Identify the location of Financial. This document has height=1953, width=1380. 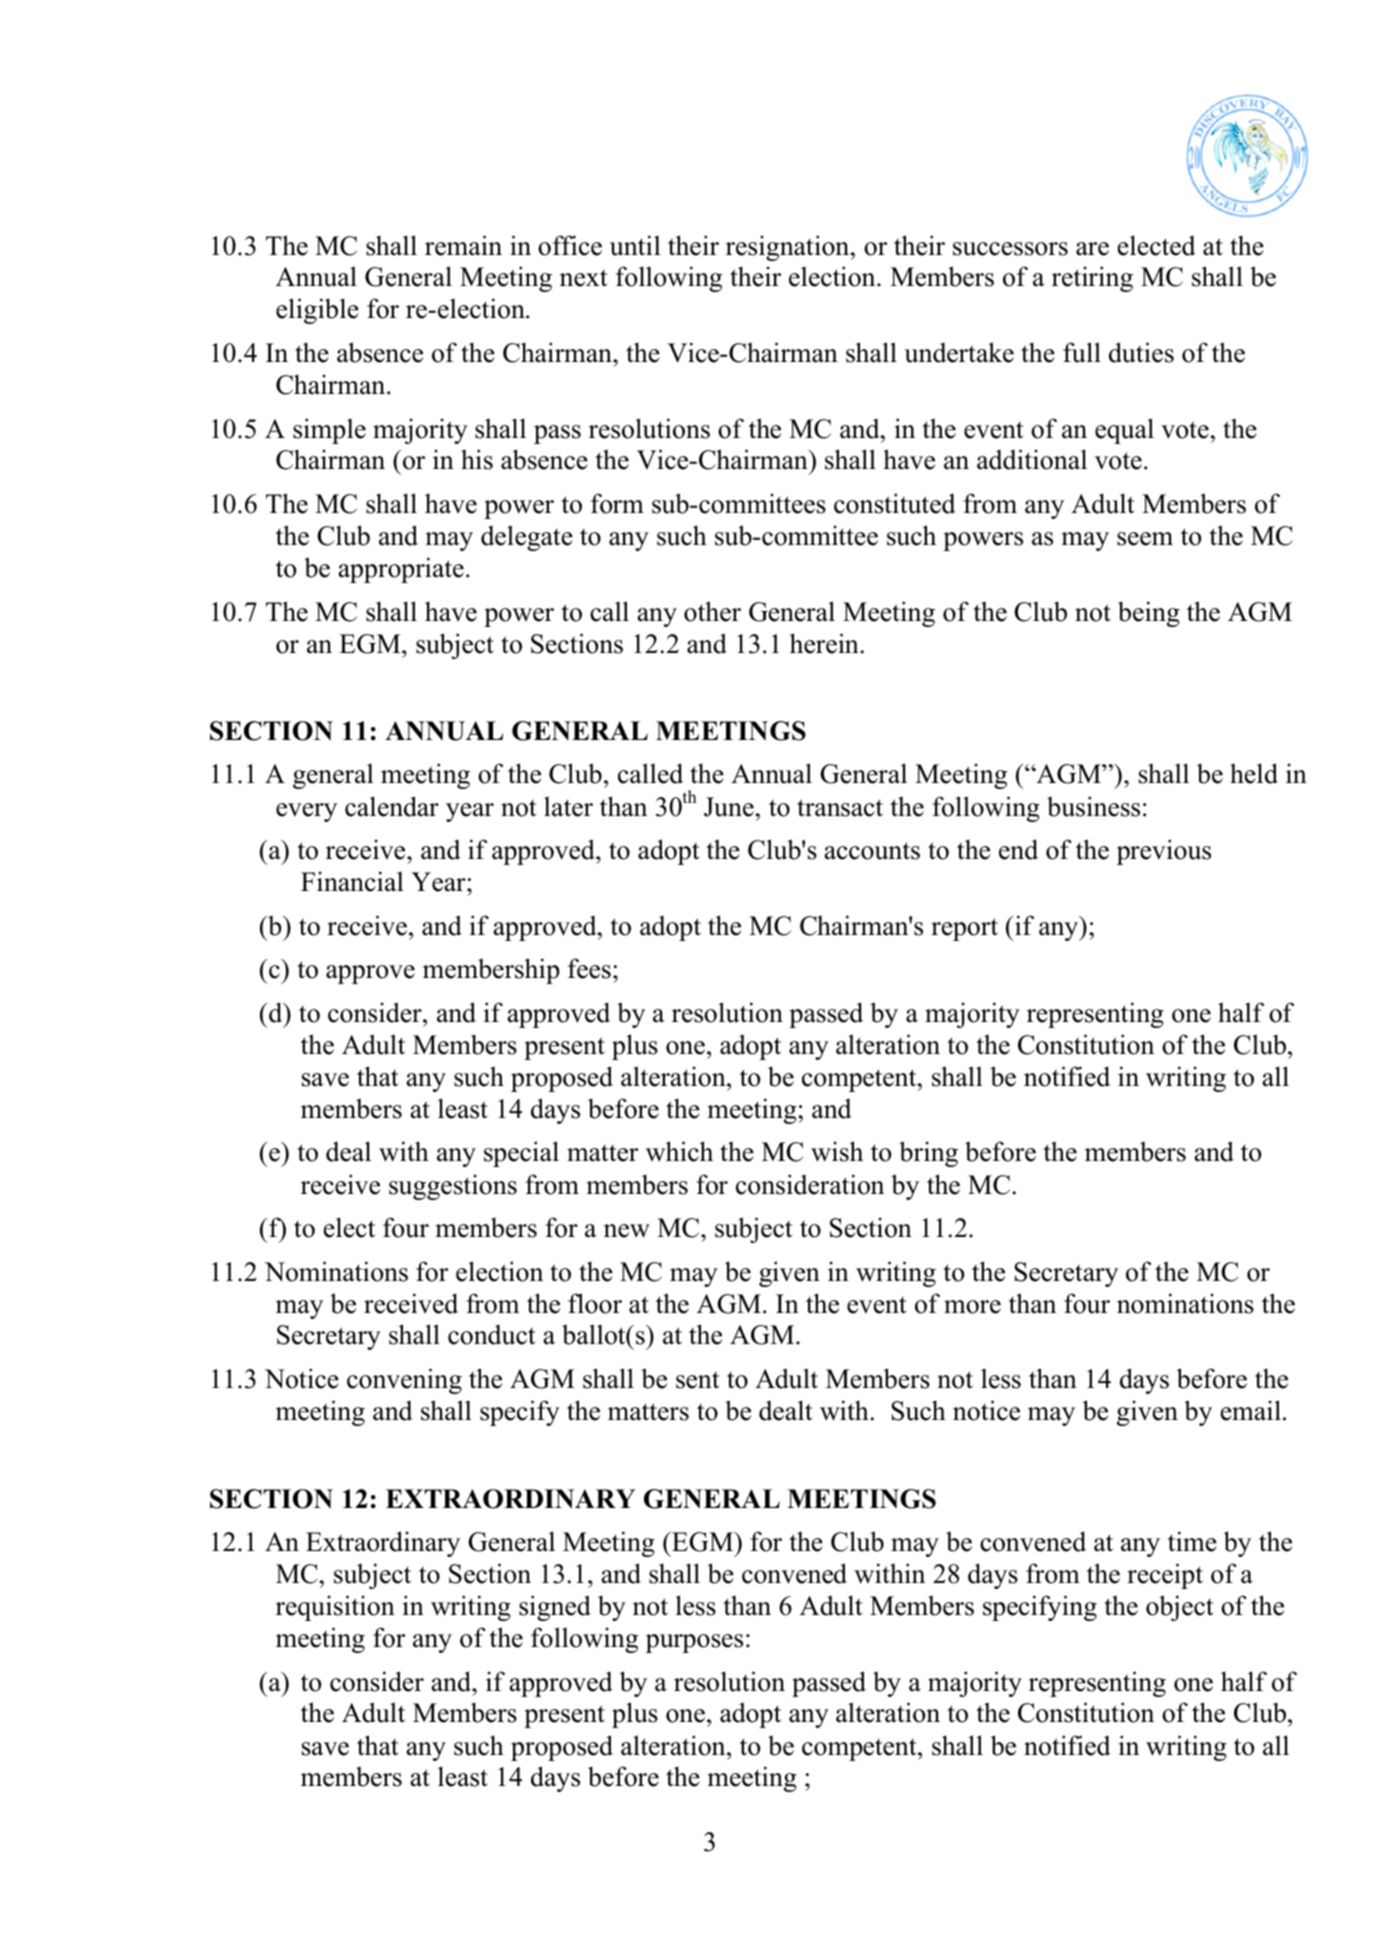
(352, 881).
